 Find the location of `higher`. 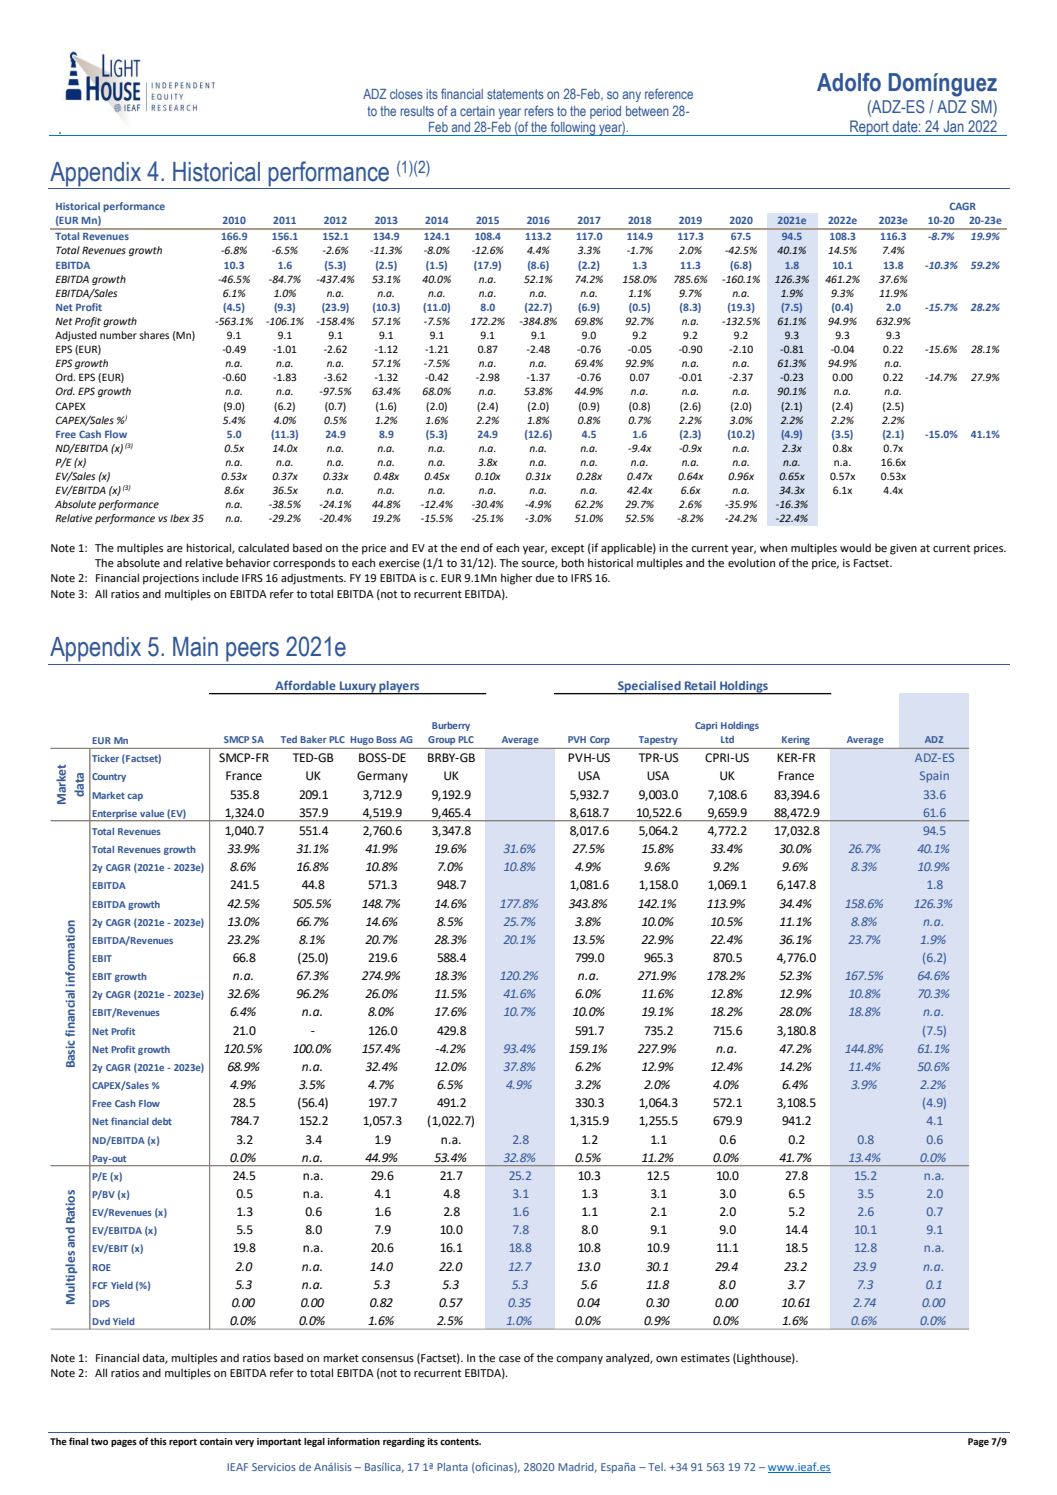

higher is located at coordinates (517, 579).
